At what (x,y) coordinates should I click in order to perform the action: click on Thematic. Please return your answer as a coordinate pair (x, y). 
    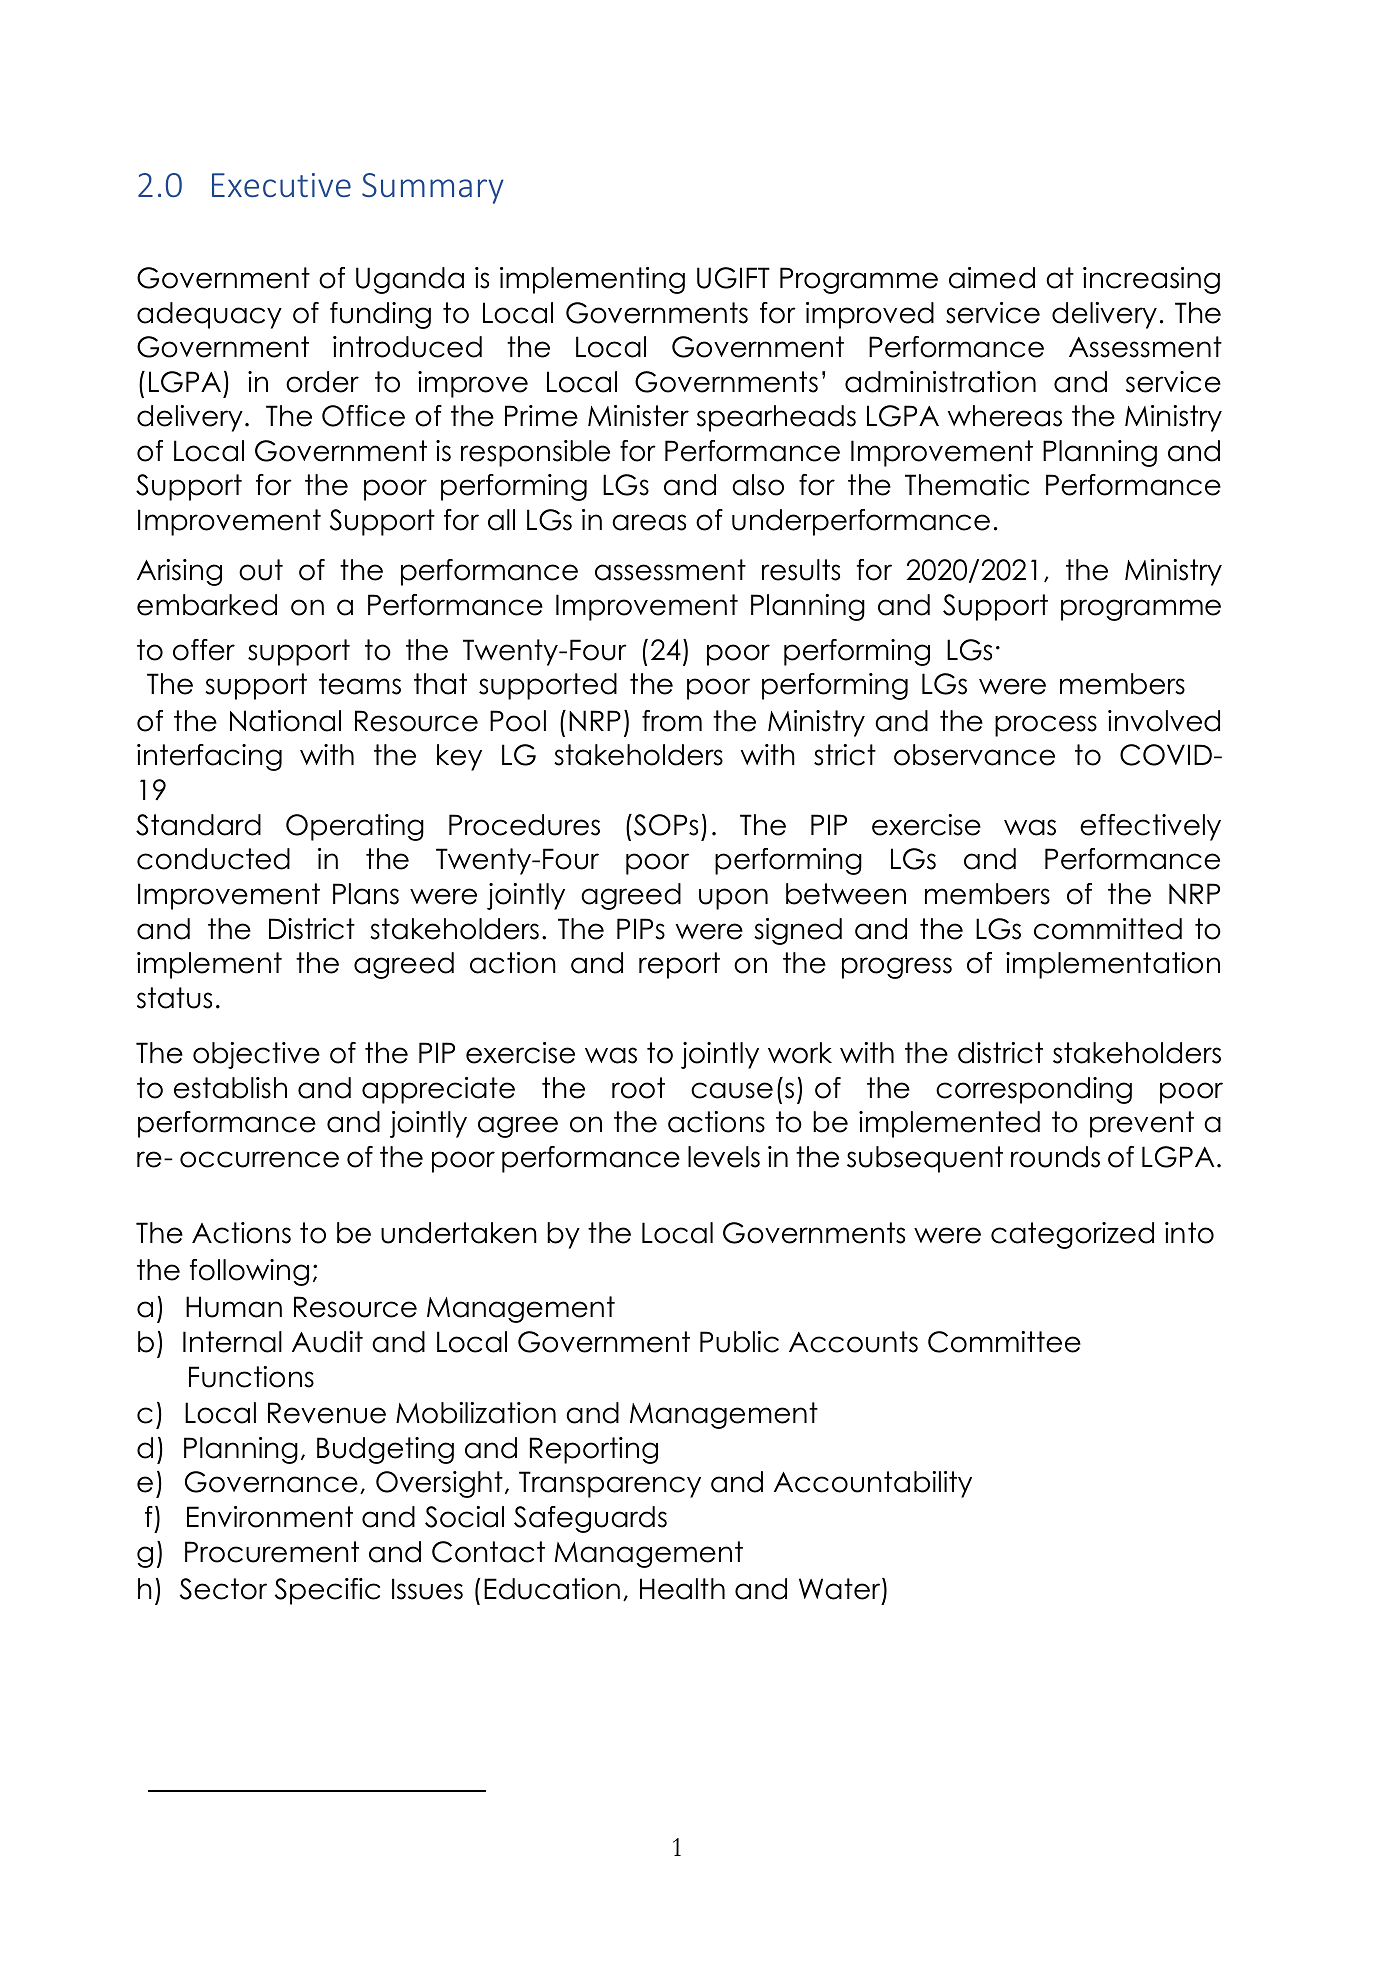
    Looking at the image, I should click on (967, 485).
